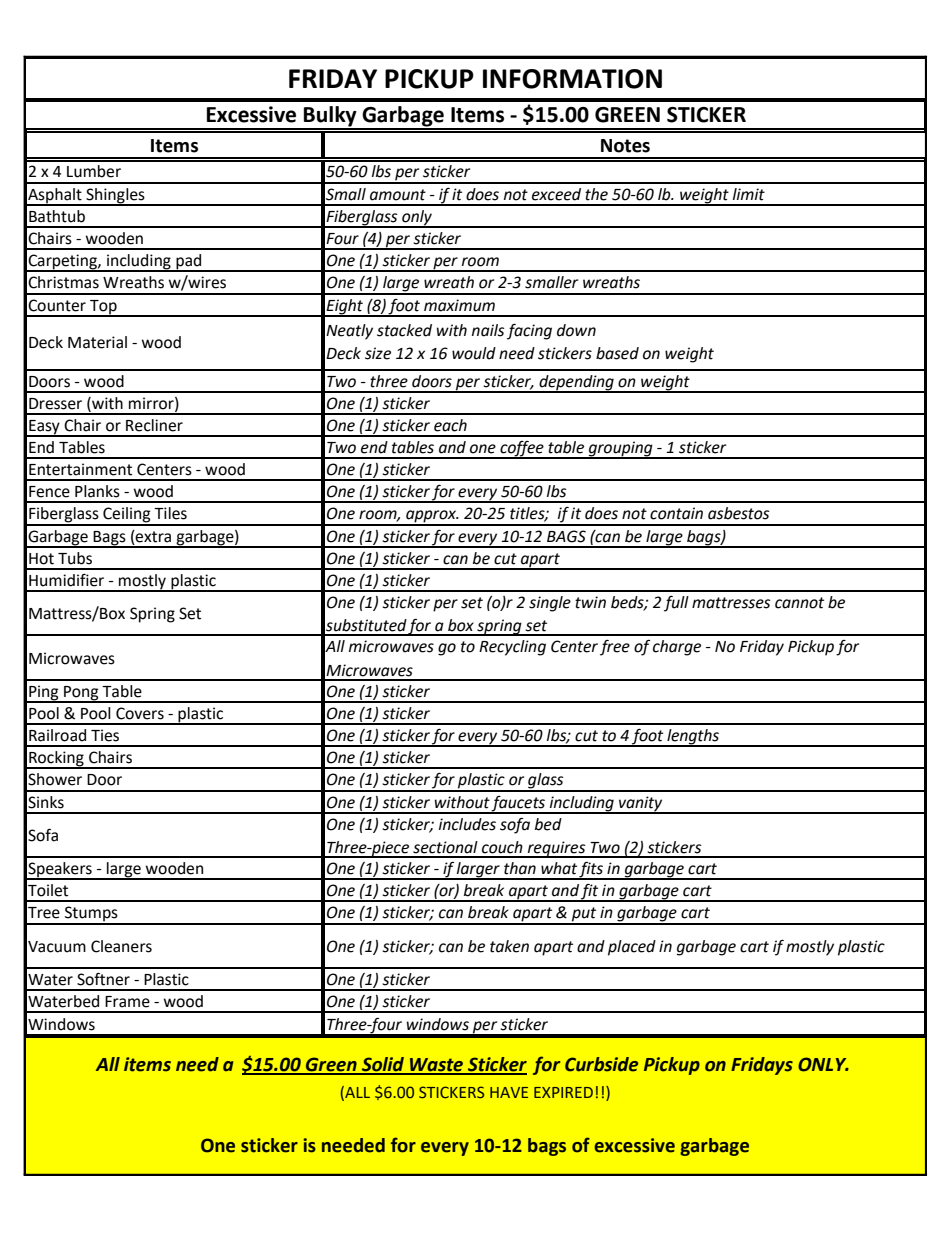 The image size is (952, 1233). What do you see at coordinates (56, 760) in the image?
I see `Rocking` at bounding box center [56, 760].
